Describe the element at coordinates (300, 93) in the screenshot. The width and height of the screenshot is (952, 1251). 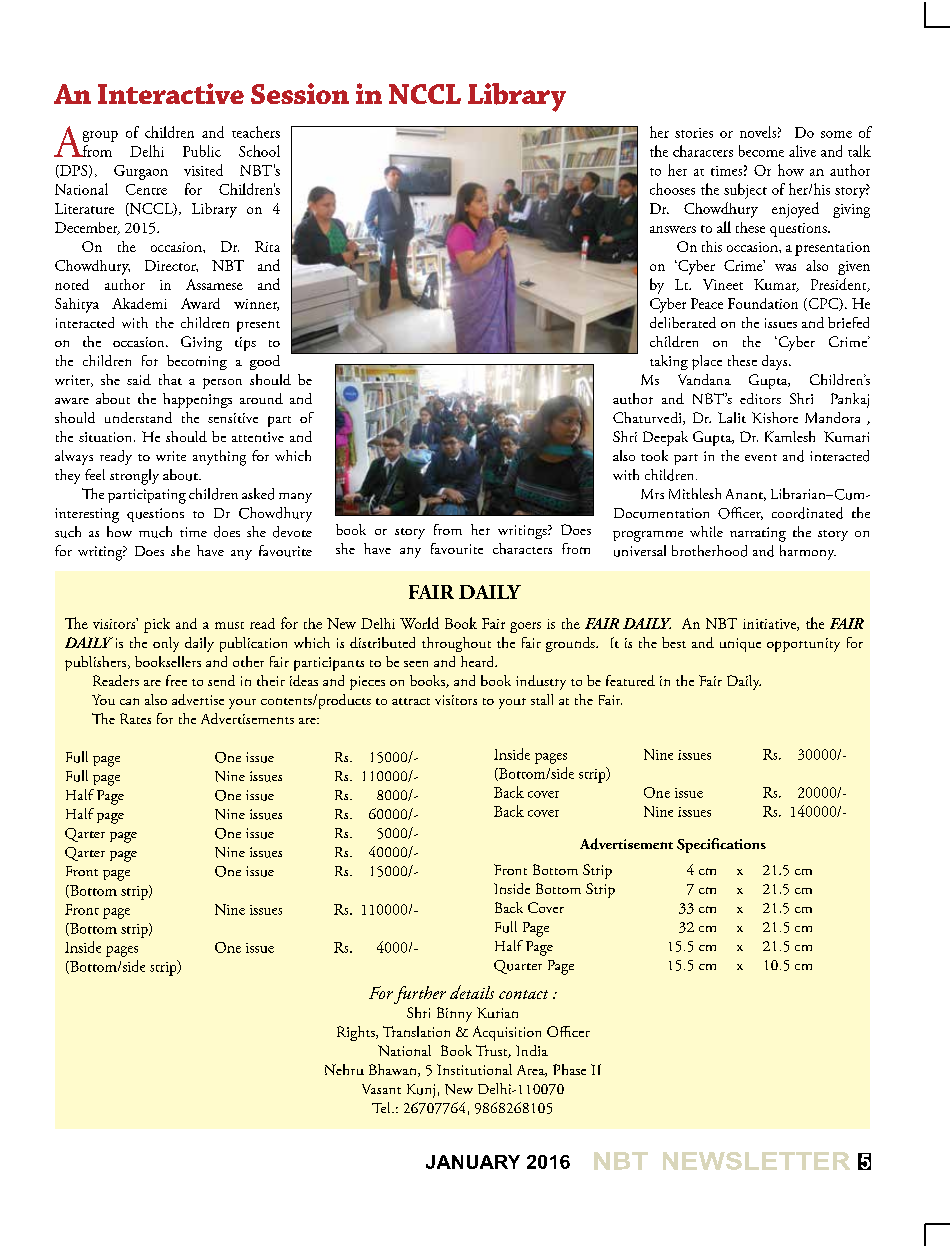
I see `Session` at that location.
